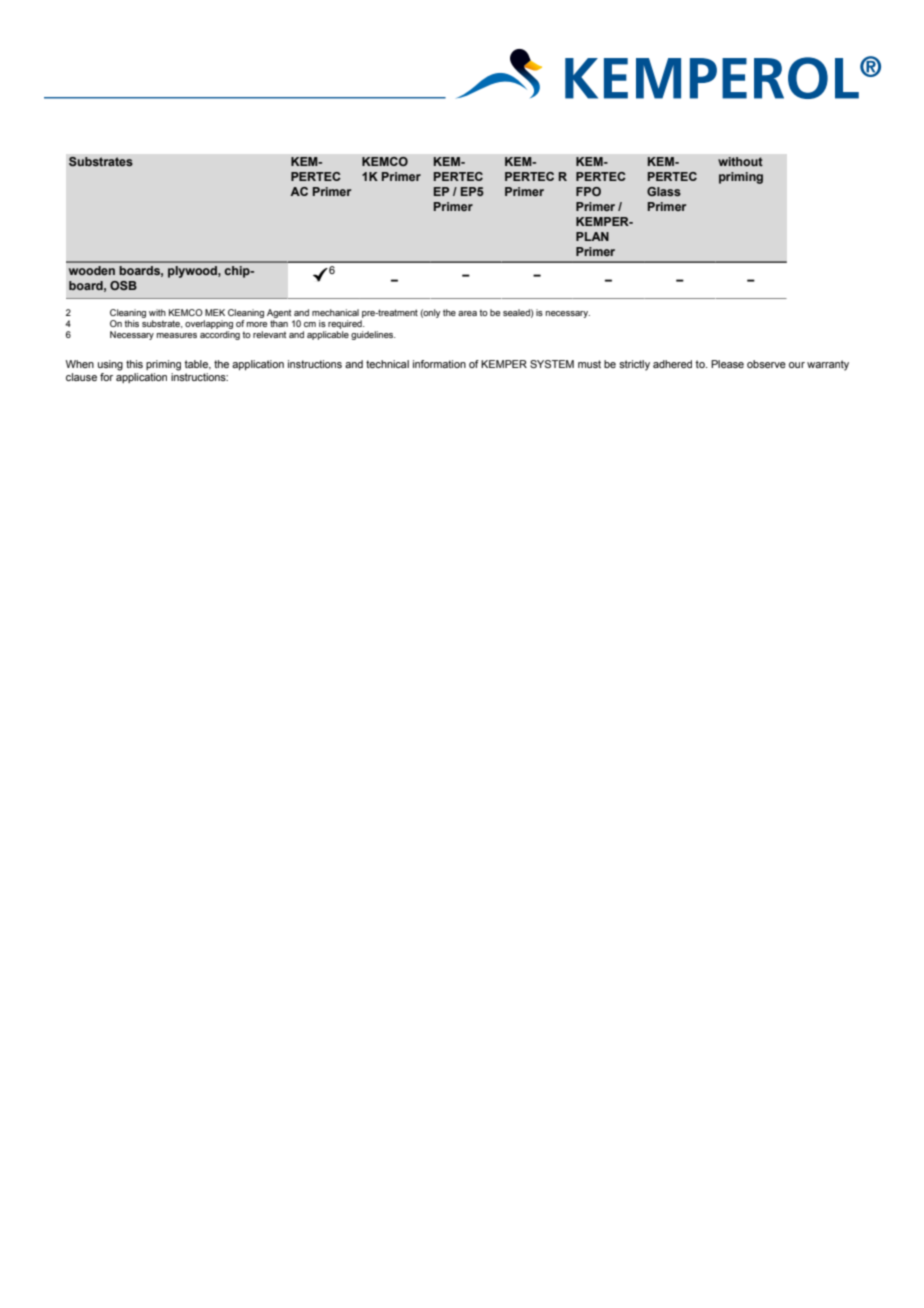 This screenshot has height=1308, width=924. Describe the element at coordinates (727, 364) in the screenshot. I see `Please` at that location.
